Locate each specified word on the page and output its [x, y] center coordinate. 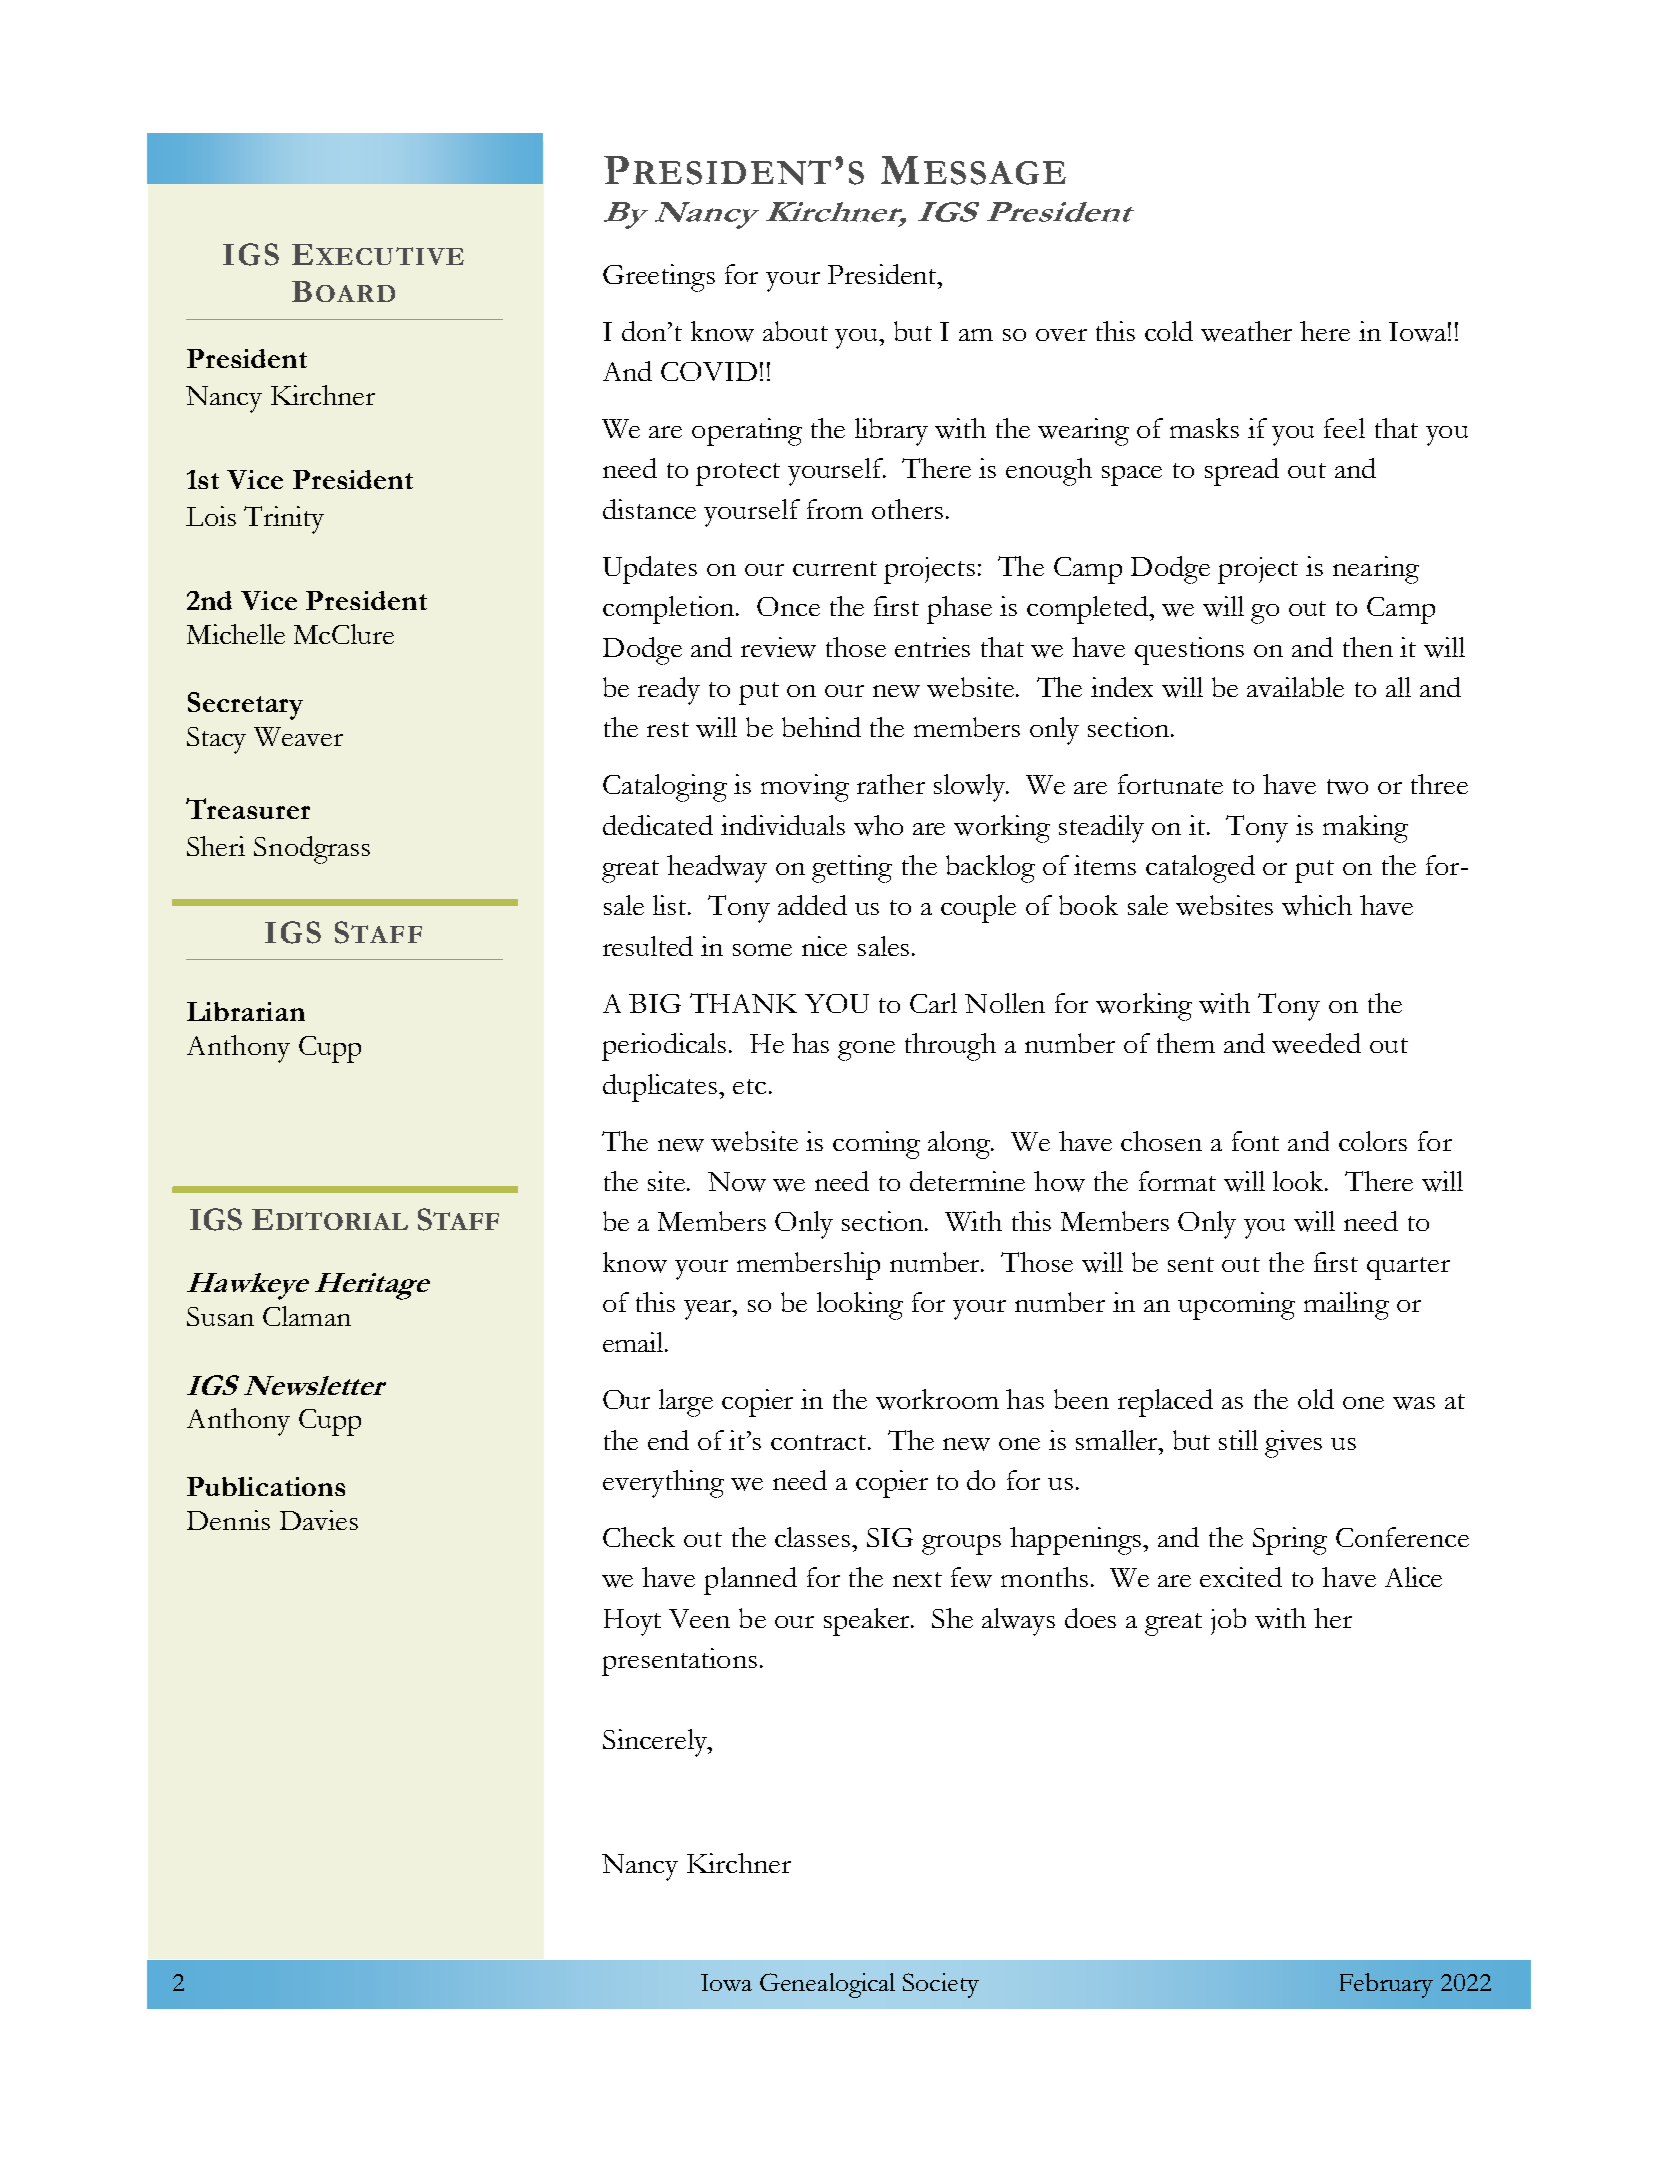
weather [1246, 331]
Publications [266, 1486]
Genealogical [827, 1985]
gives [1293, 1444]
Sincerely [656, 1743]
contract [820, 1442]
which [1317, 905]
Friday [275, 824]
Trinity [284, 520]
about [795, 331]
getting [852, 869]
